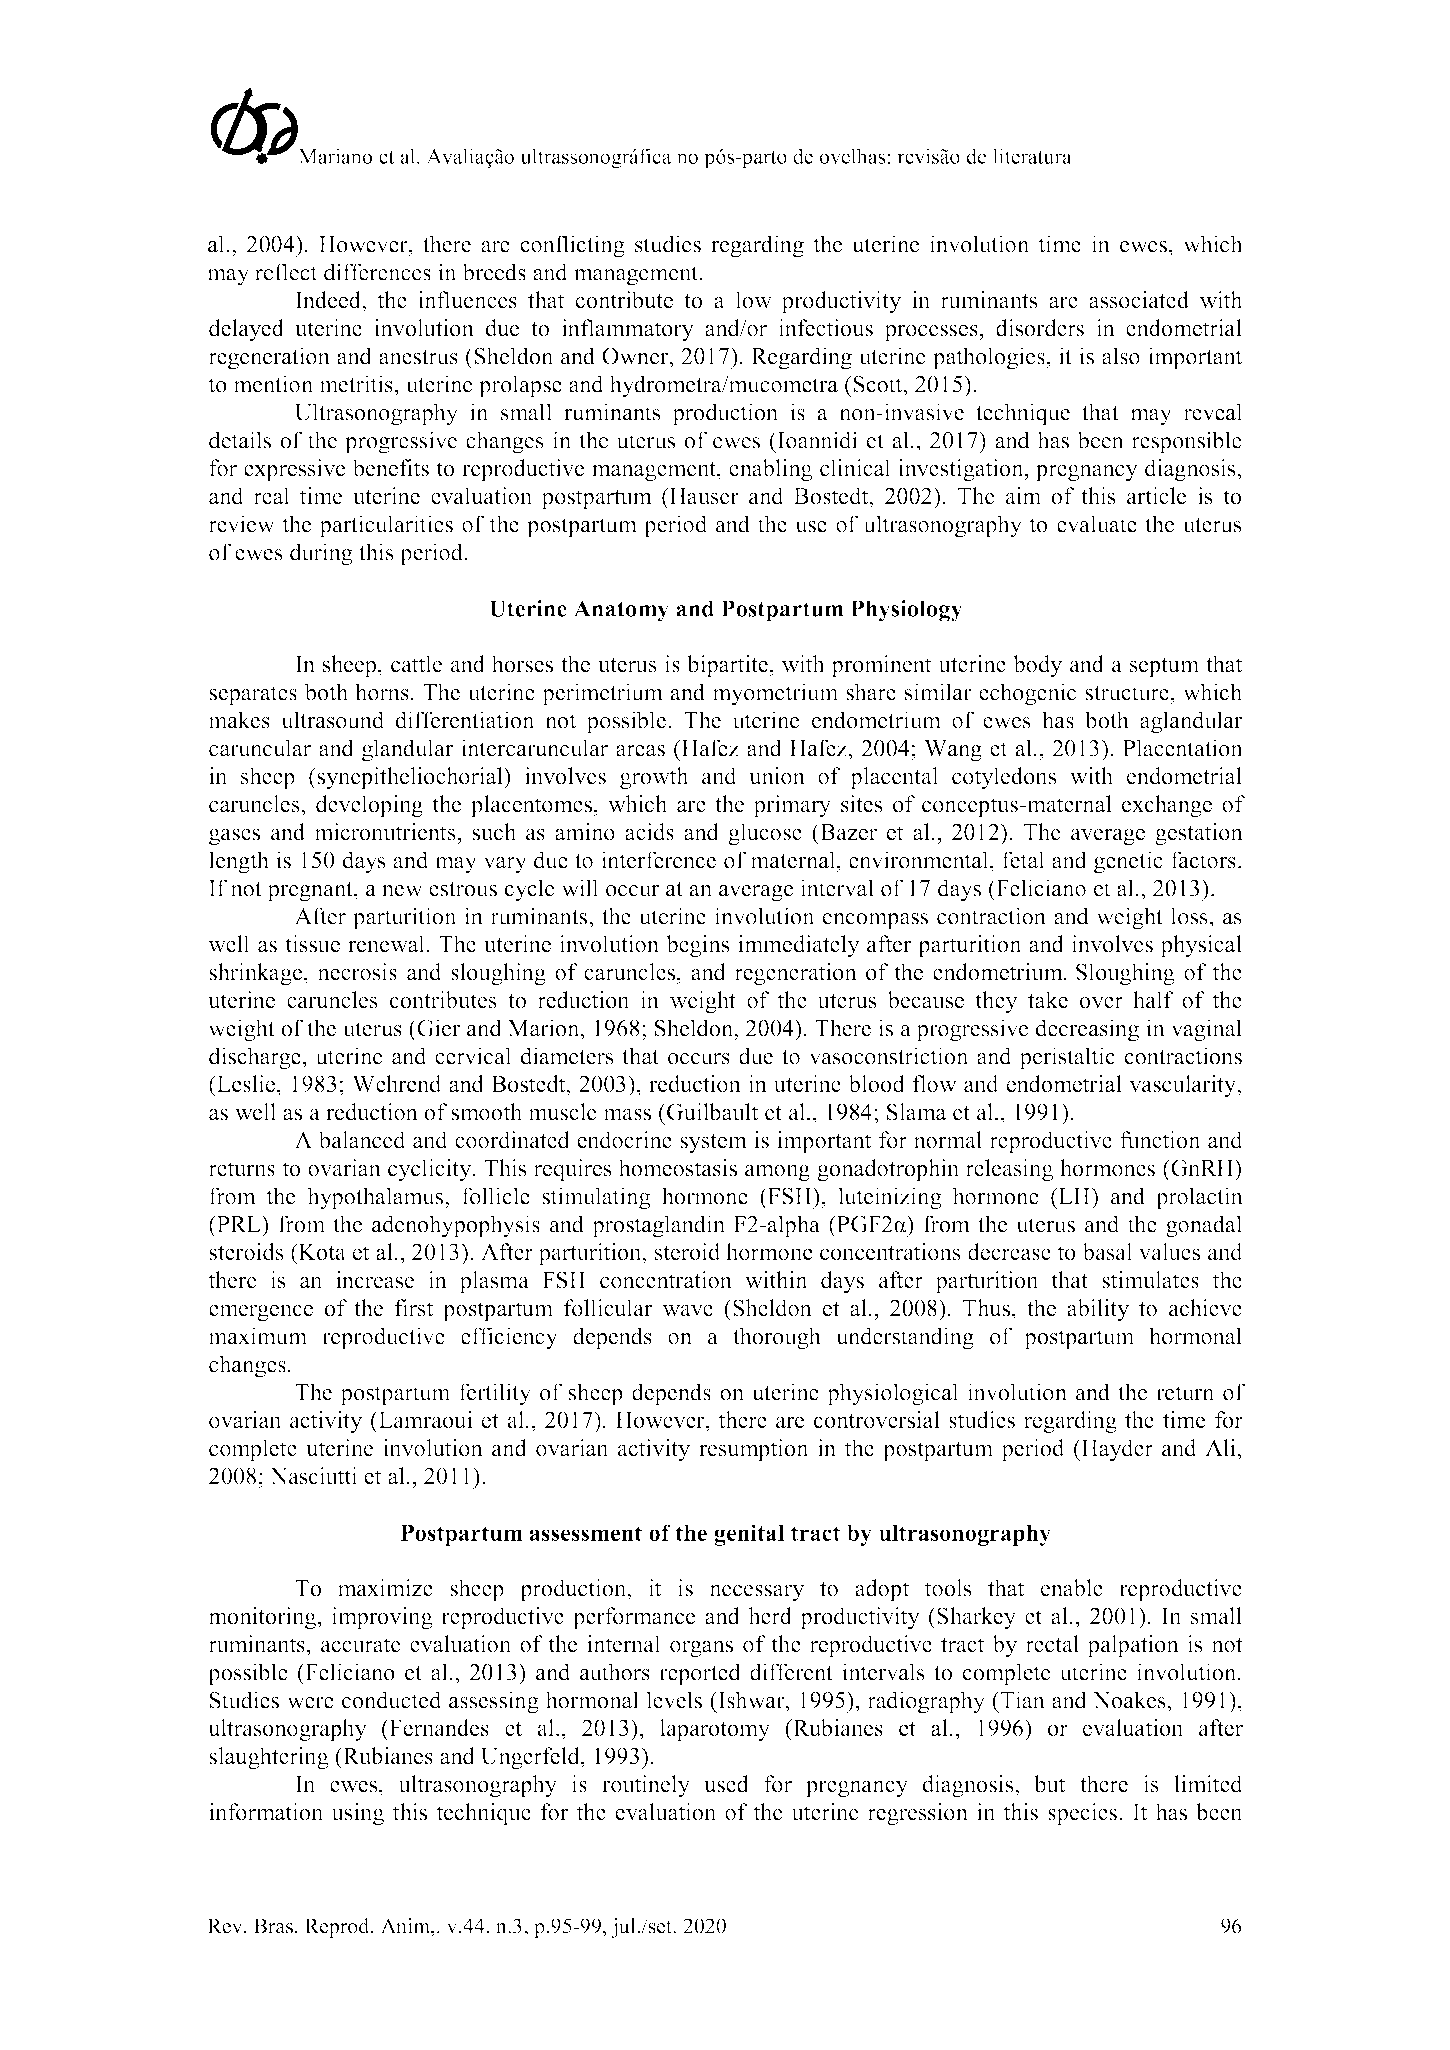 This image has width=1450, height=2050. Describe the element at coordinates (697, 946) in the image. I see `begins` at that location.
